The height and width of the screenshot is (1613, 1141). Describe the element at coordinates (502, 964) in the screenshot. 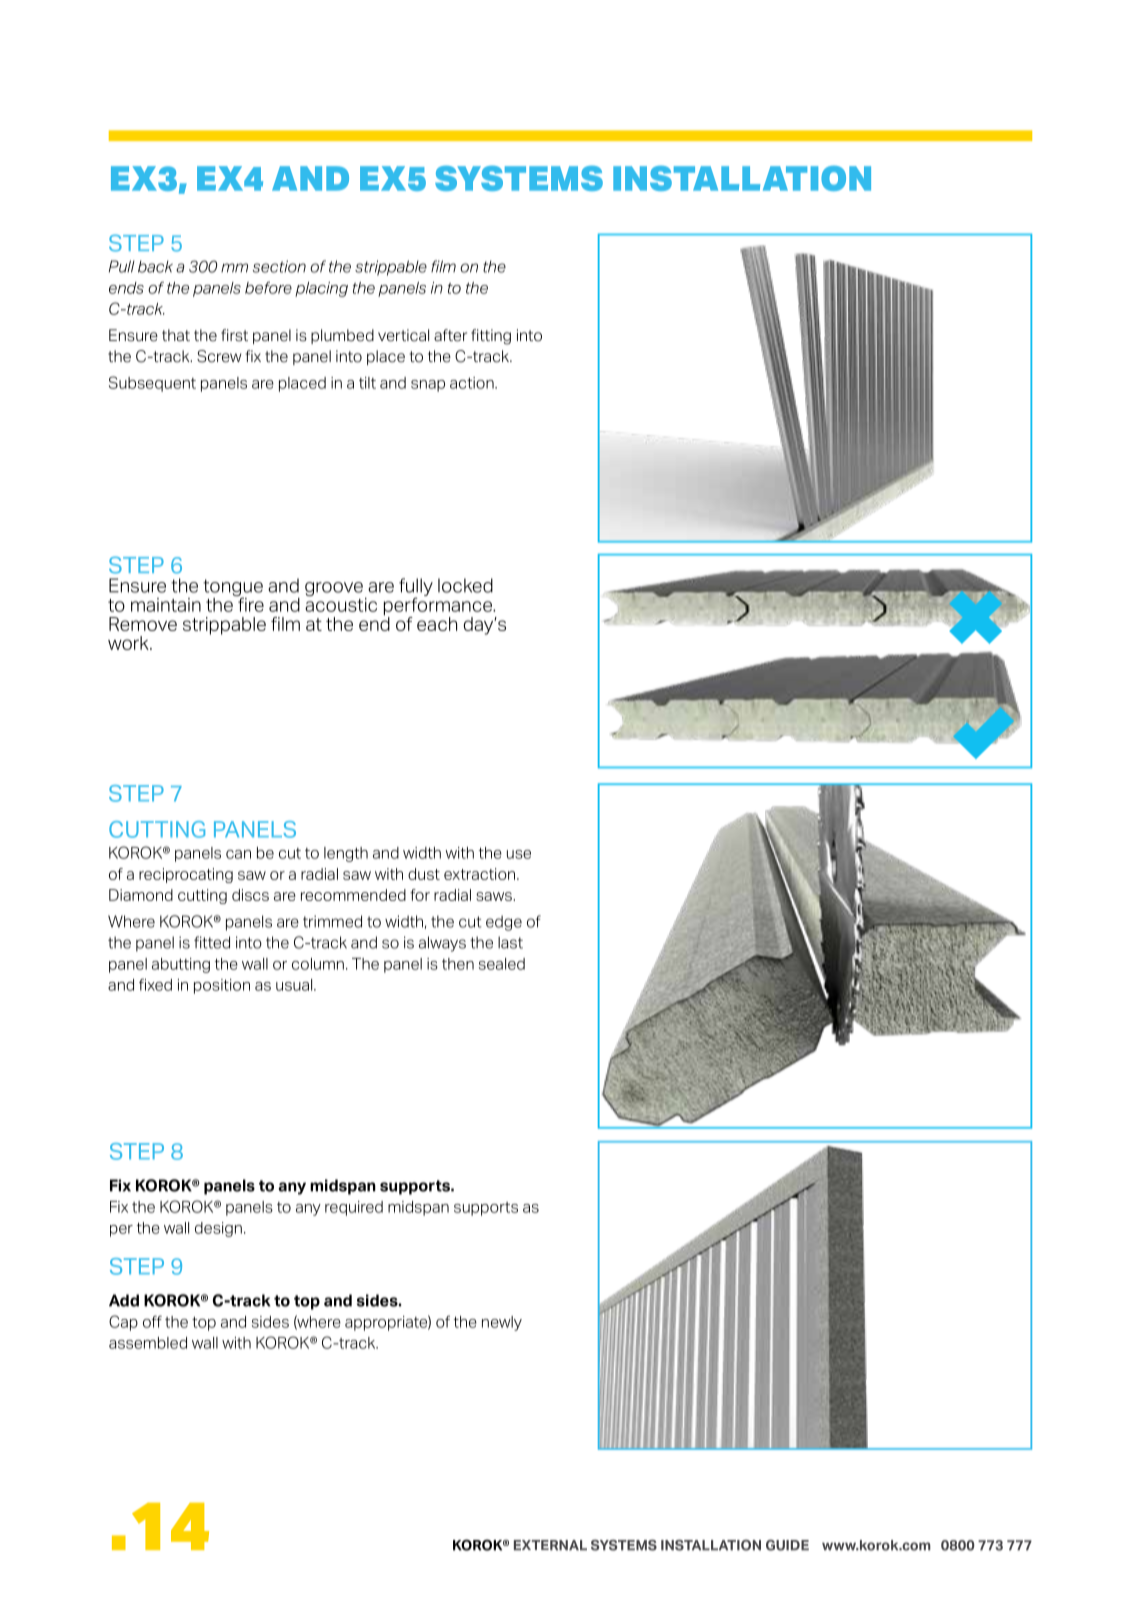

I see `sealed` at that location.
